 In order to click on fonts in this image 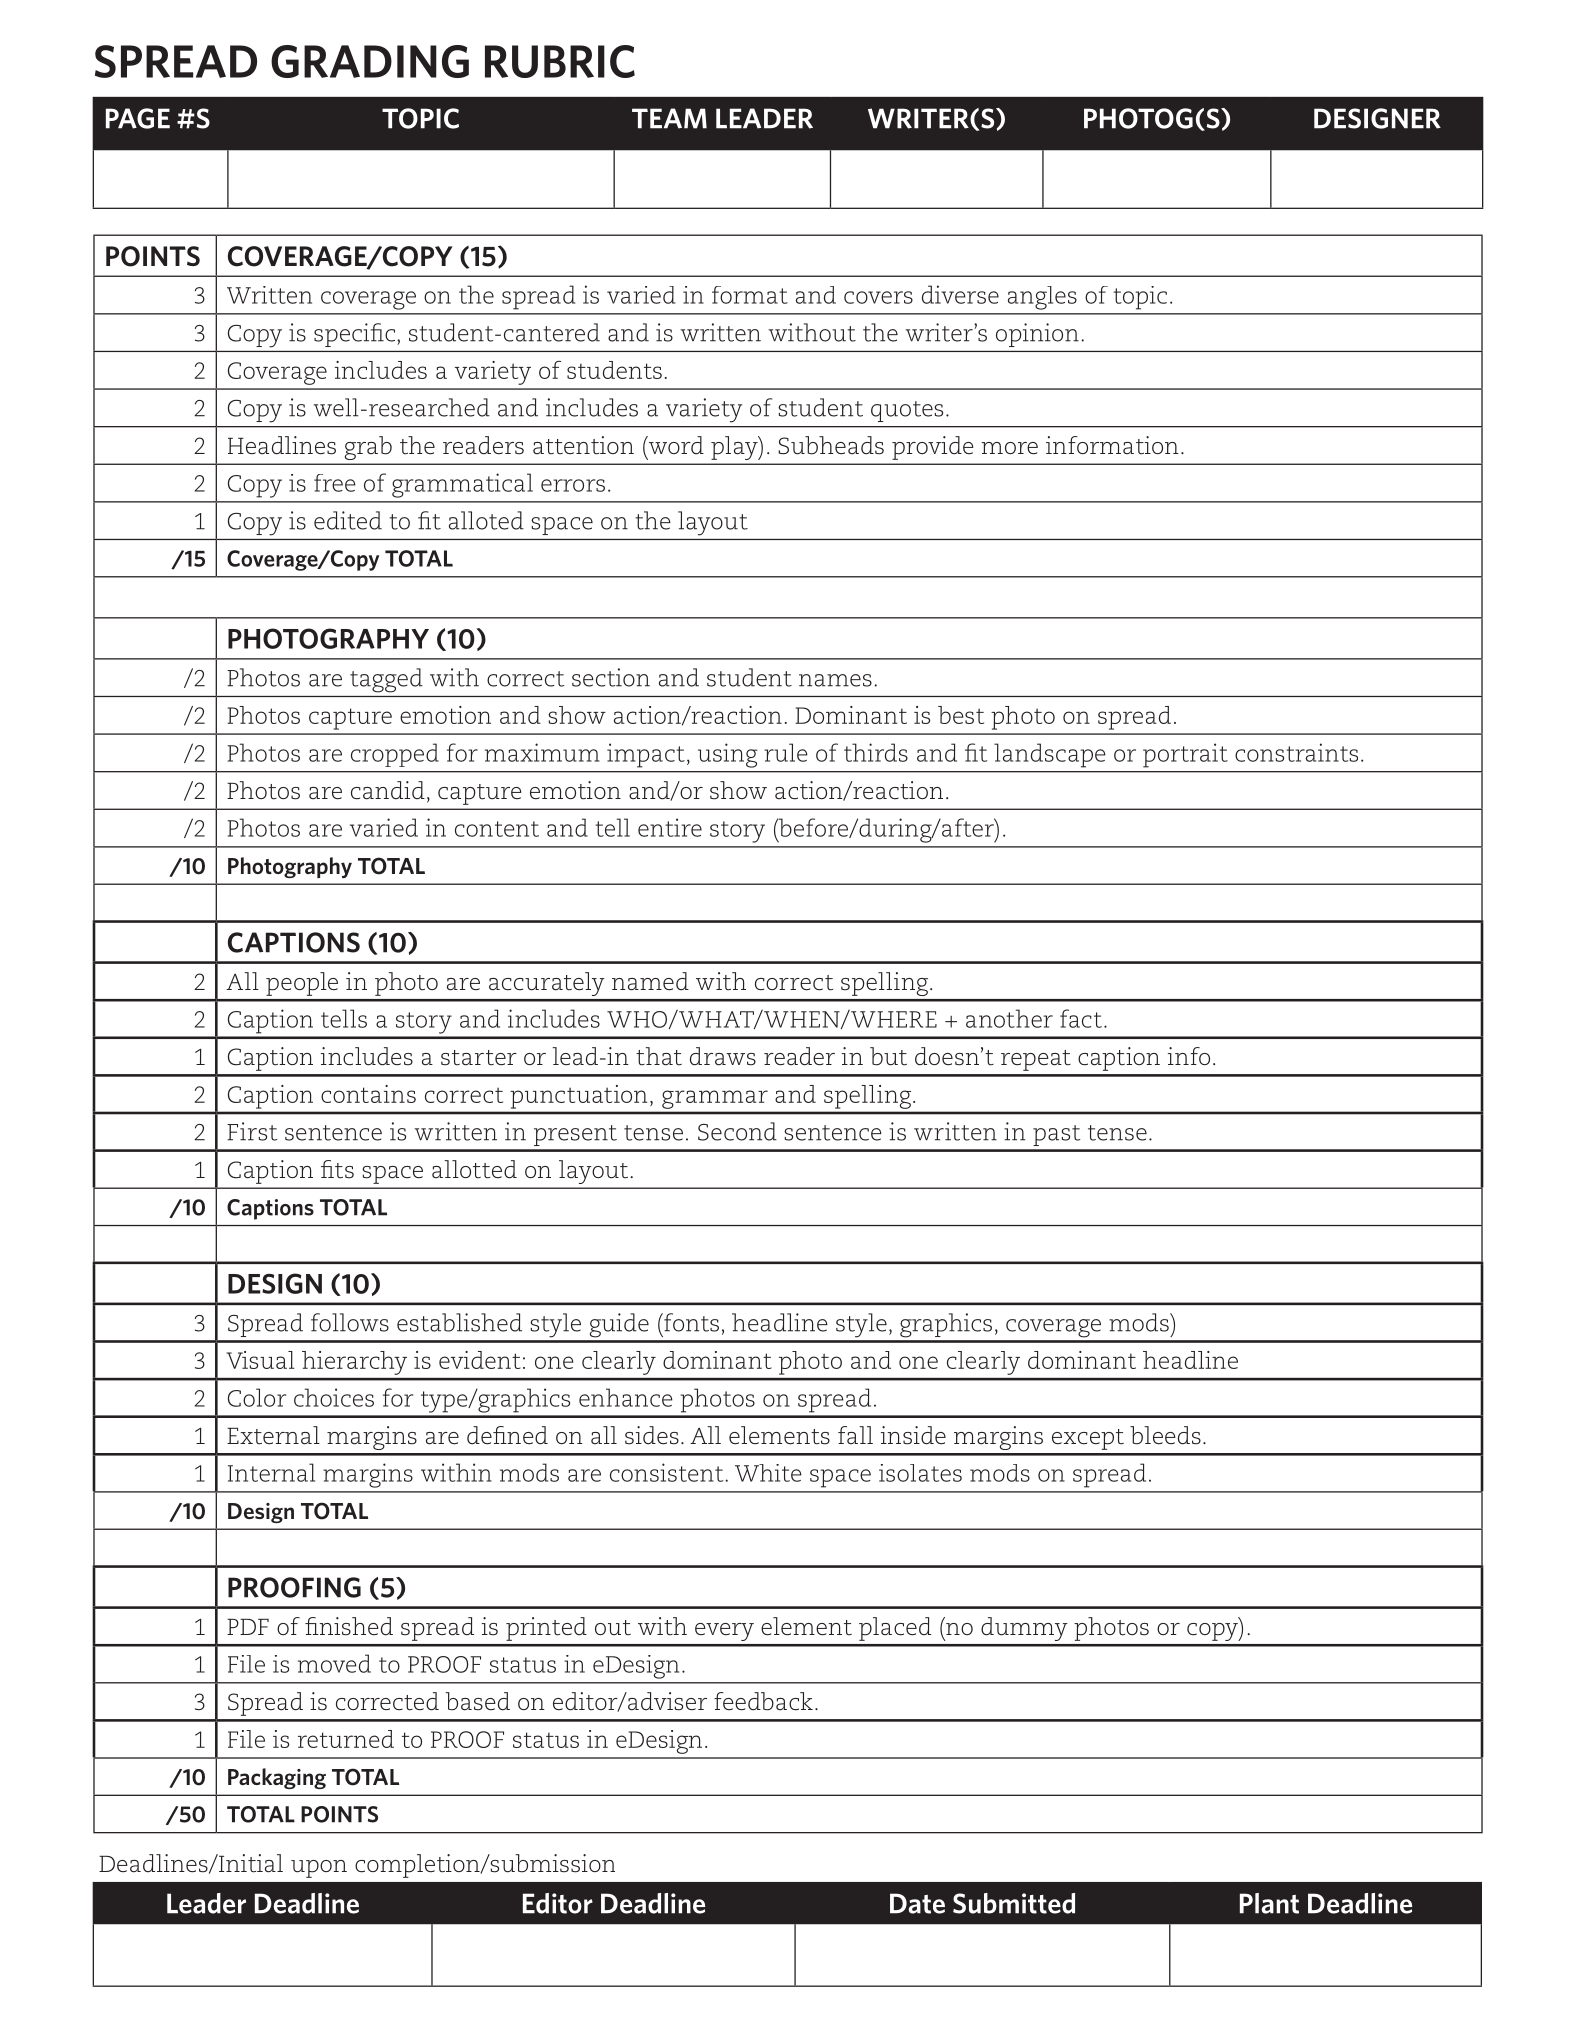, I will do `click(690, 1322)`.
